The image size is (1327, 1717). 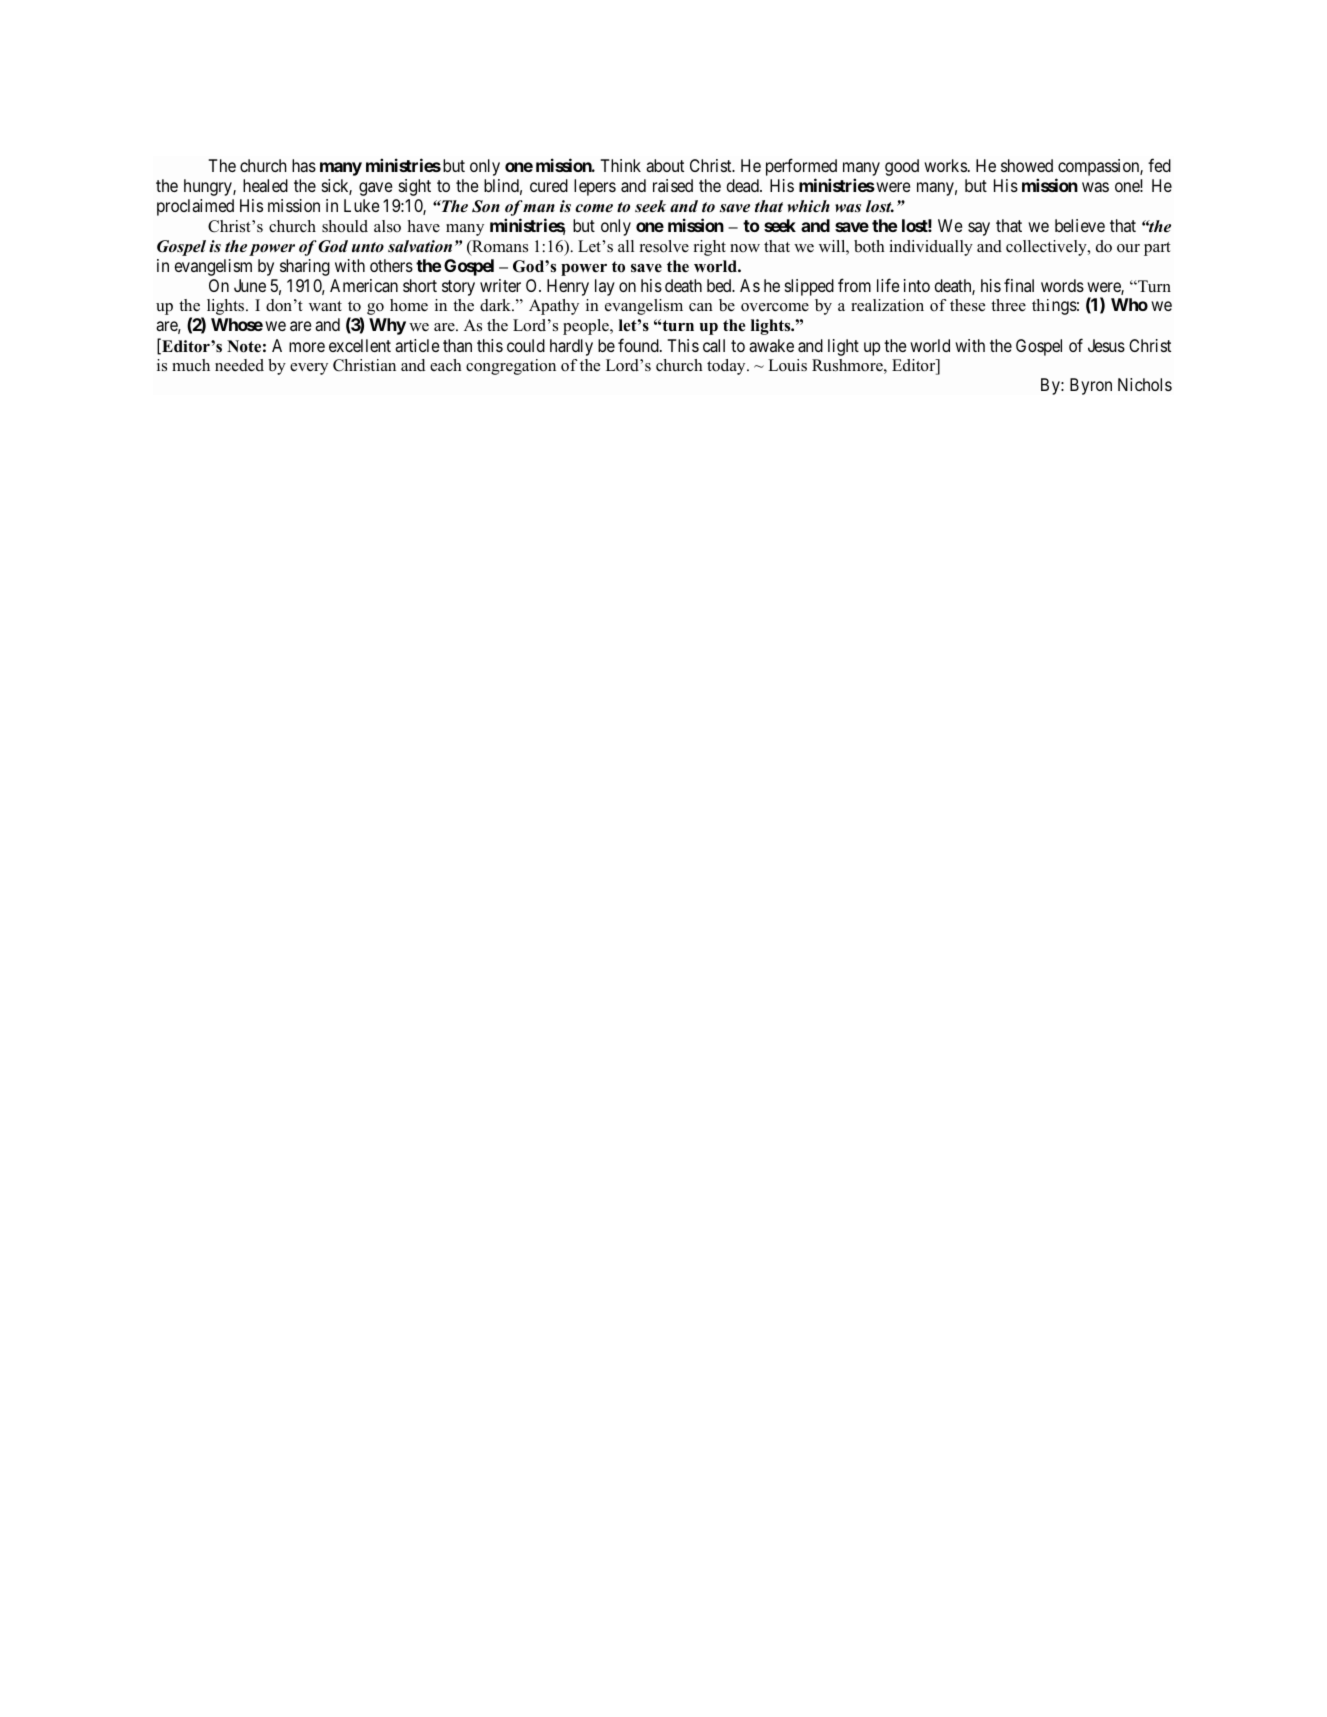 What do you see at coordinates (304, 165) in the page?
I see `has` at bounding box center [304, 165].
